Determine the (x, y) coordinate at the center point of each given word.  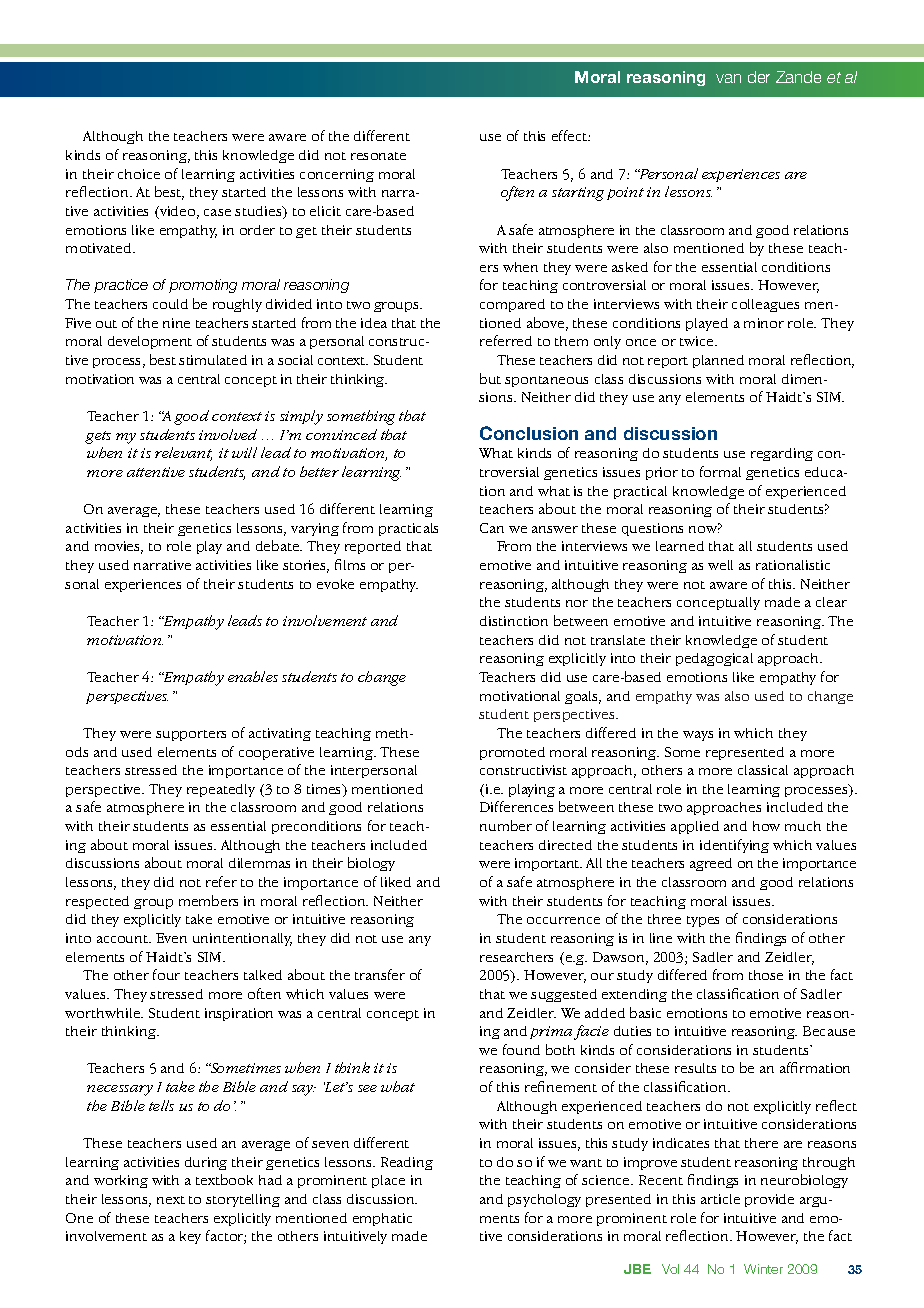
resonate (378, 156)
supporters (191, 735)
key (190, 1237)
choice (139, 174)
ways (698, 736)
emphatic (382, 1219)
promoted (512, 753)
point (625, 193)
